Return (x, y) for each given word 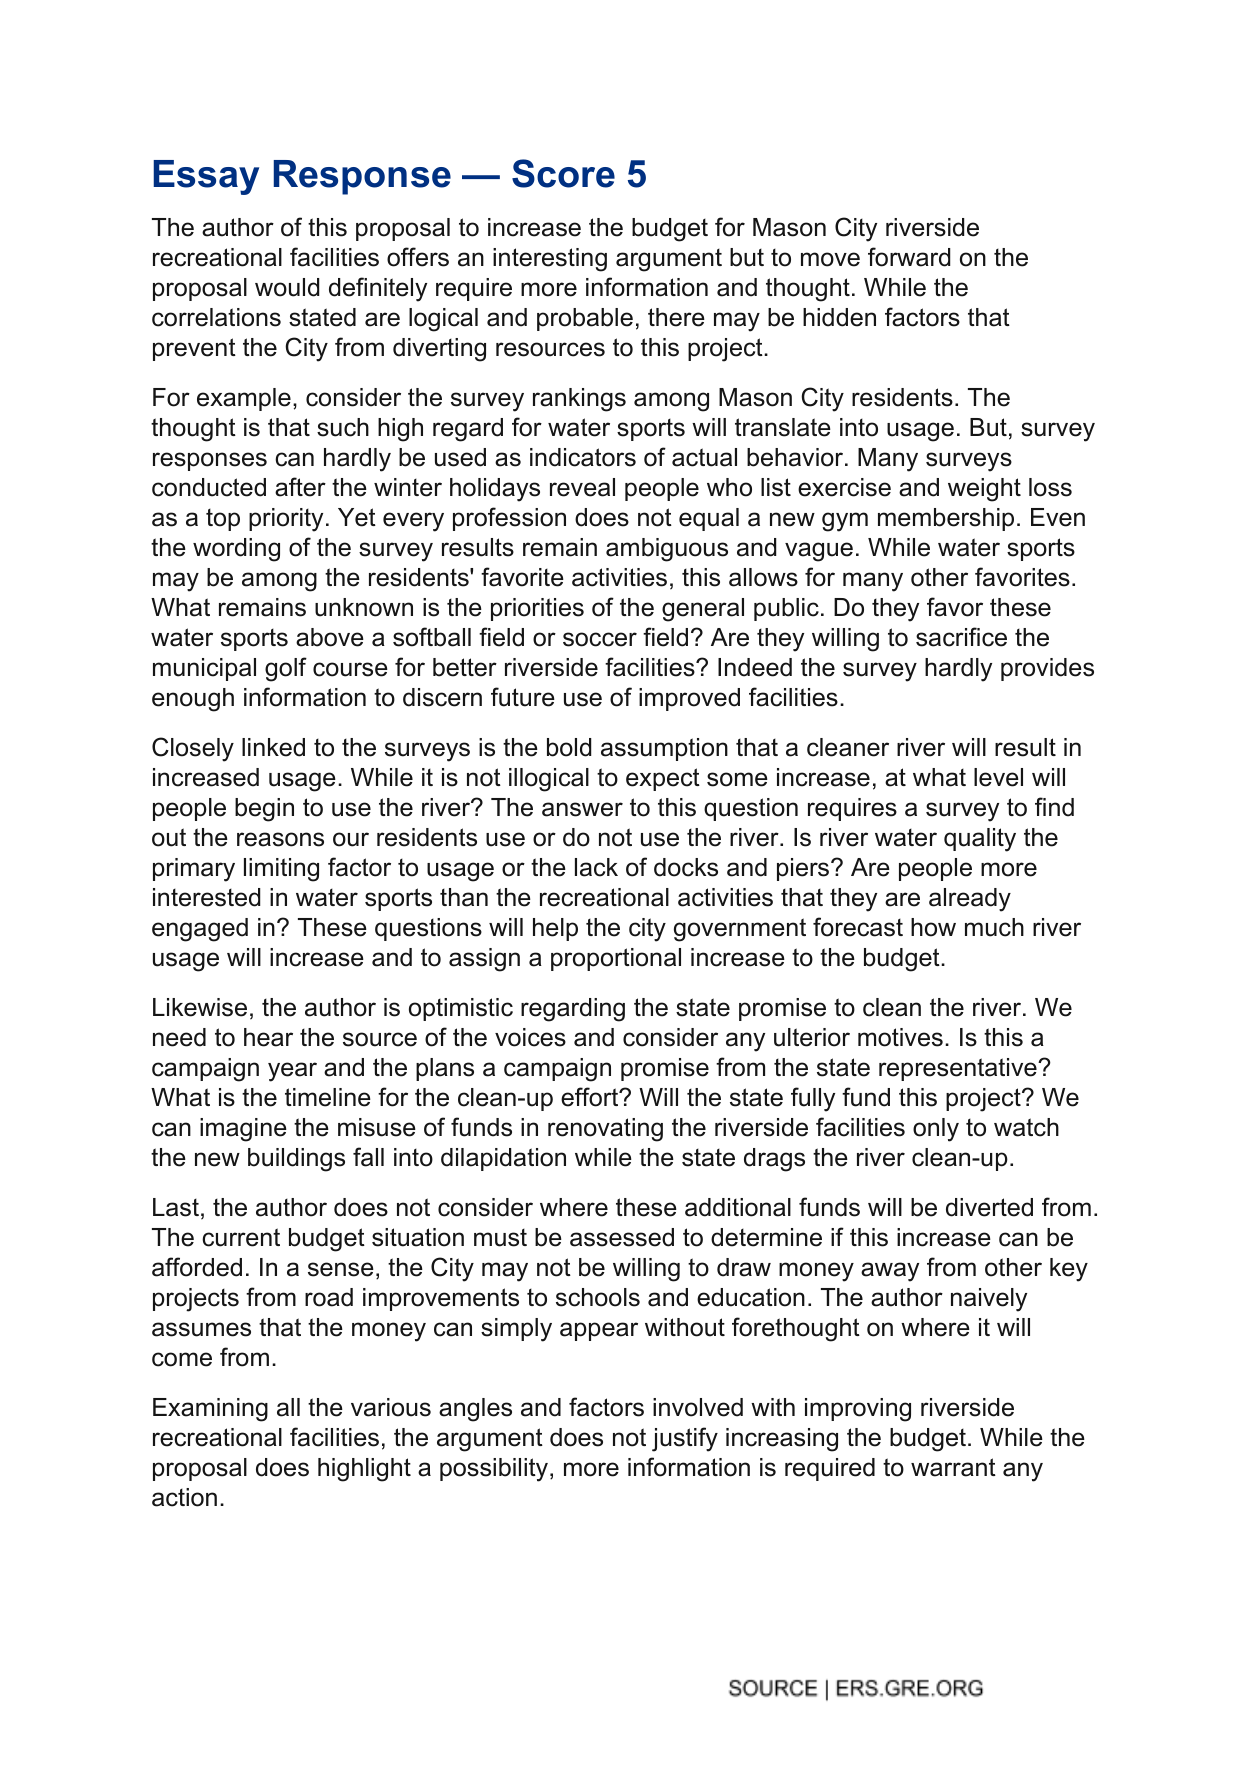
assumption (664, 749)
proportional (616, 959)
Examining (210, 1410)
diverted (989, 1207)
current (241, 1237)
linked (273, 747)
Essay (206, 177)
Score (563, 173)
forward (909, 257)
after (300, 487)
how (933, 927)
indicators (583, 457)
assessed (622, 1237)
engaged (200, 930)
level (998, 777)
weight (984, 490)
